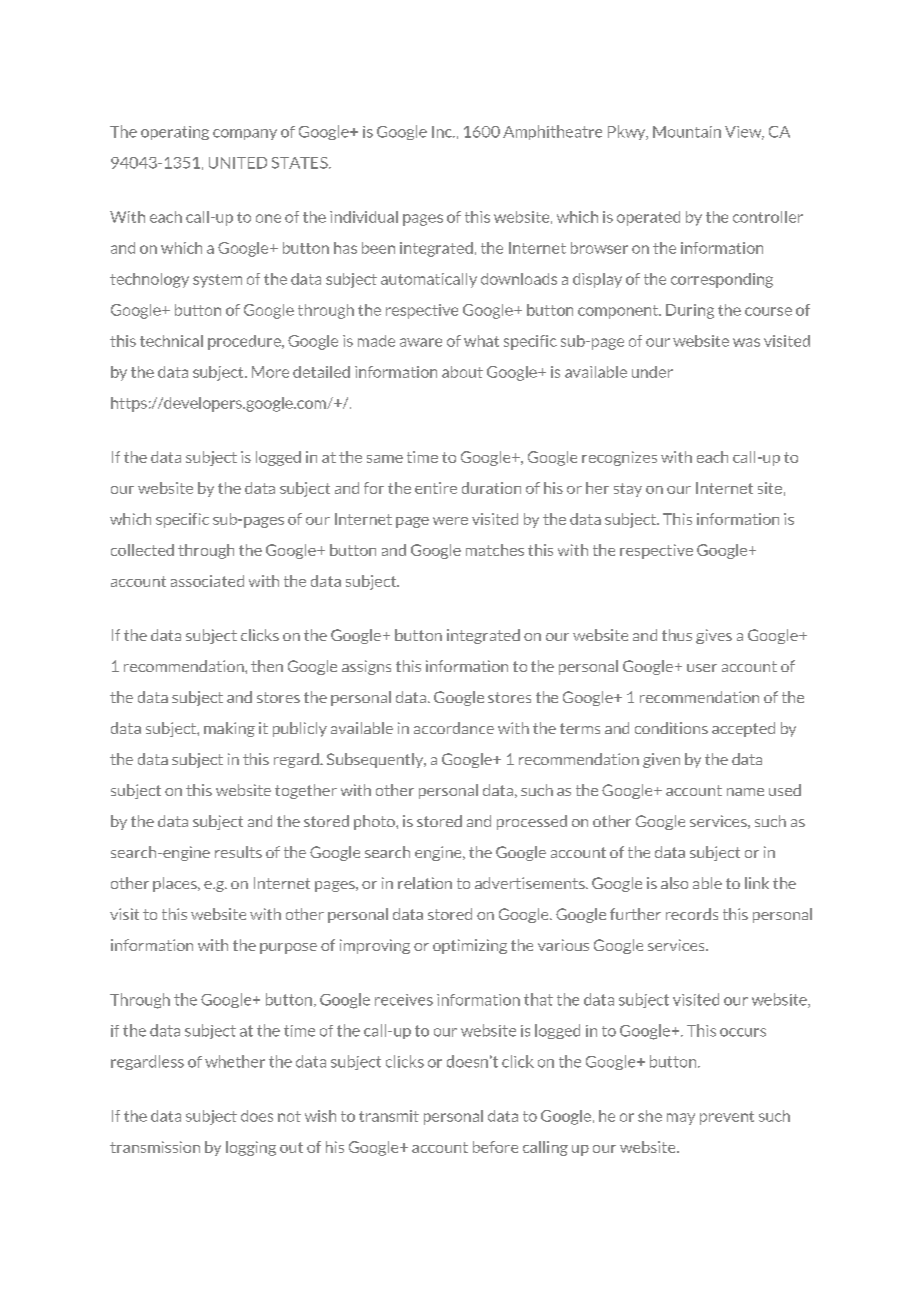 The width and height of the screenshot is (924, 1308). What do you see at coordinates (238, 163) in the screenshot?
I see `UNITED` at bounding box center [238, 163].
